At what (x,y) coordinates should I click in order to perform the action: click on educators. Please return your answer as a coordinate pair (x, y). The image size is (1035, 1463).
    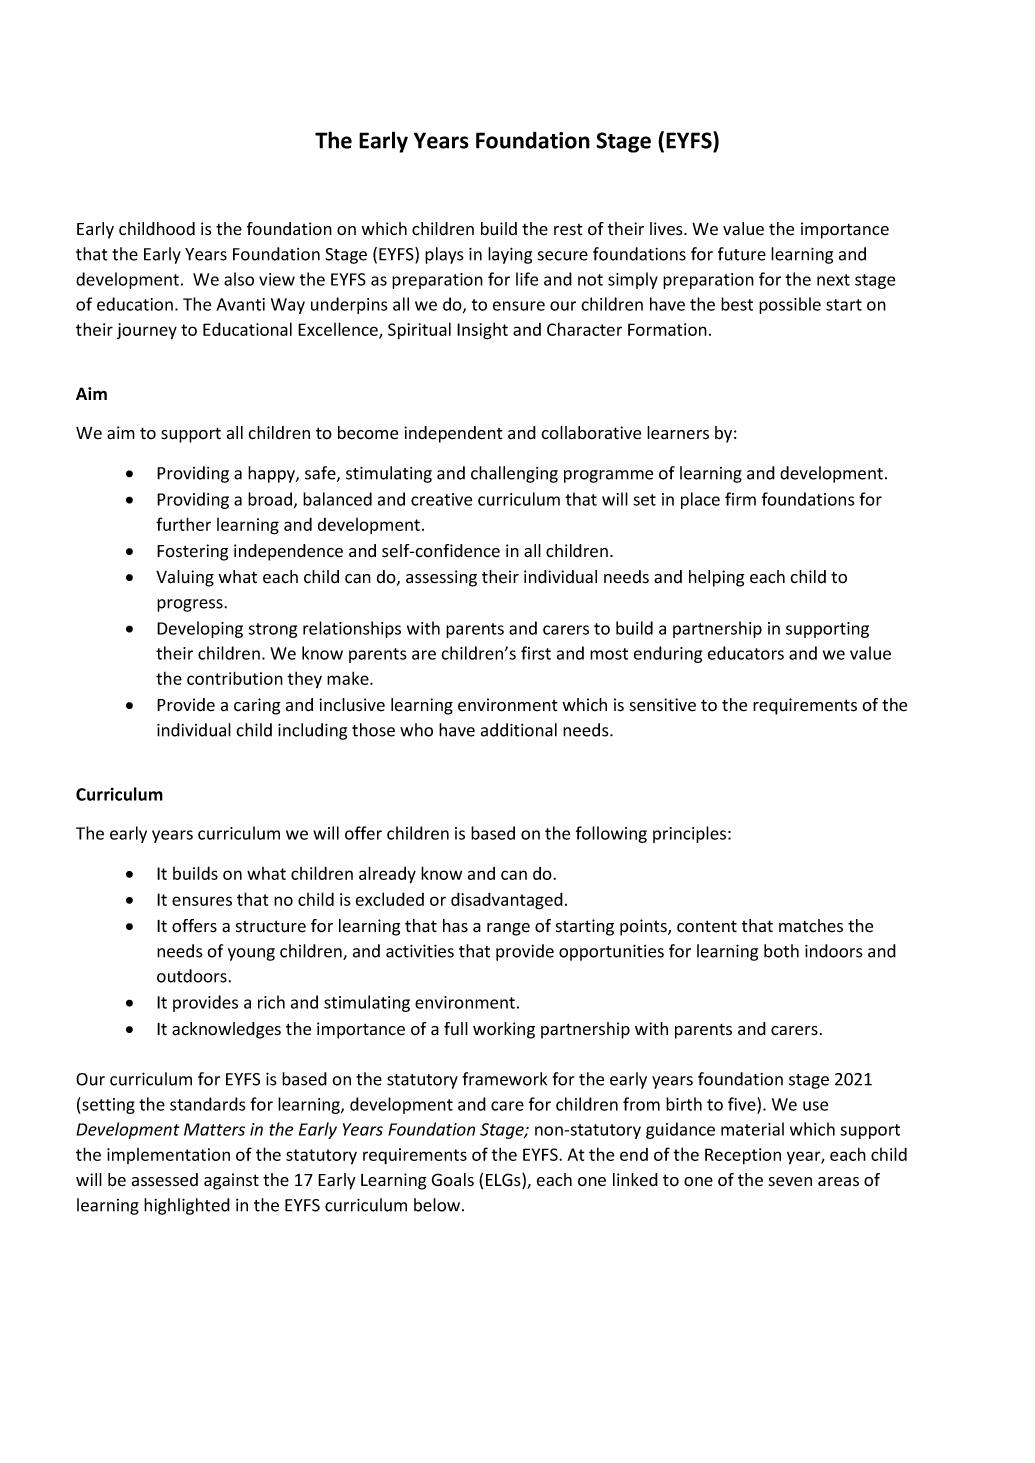
    Looking at the image, I should click on (746, 653).
